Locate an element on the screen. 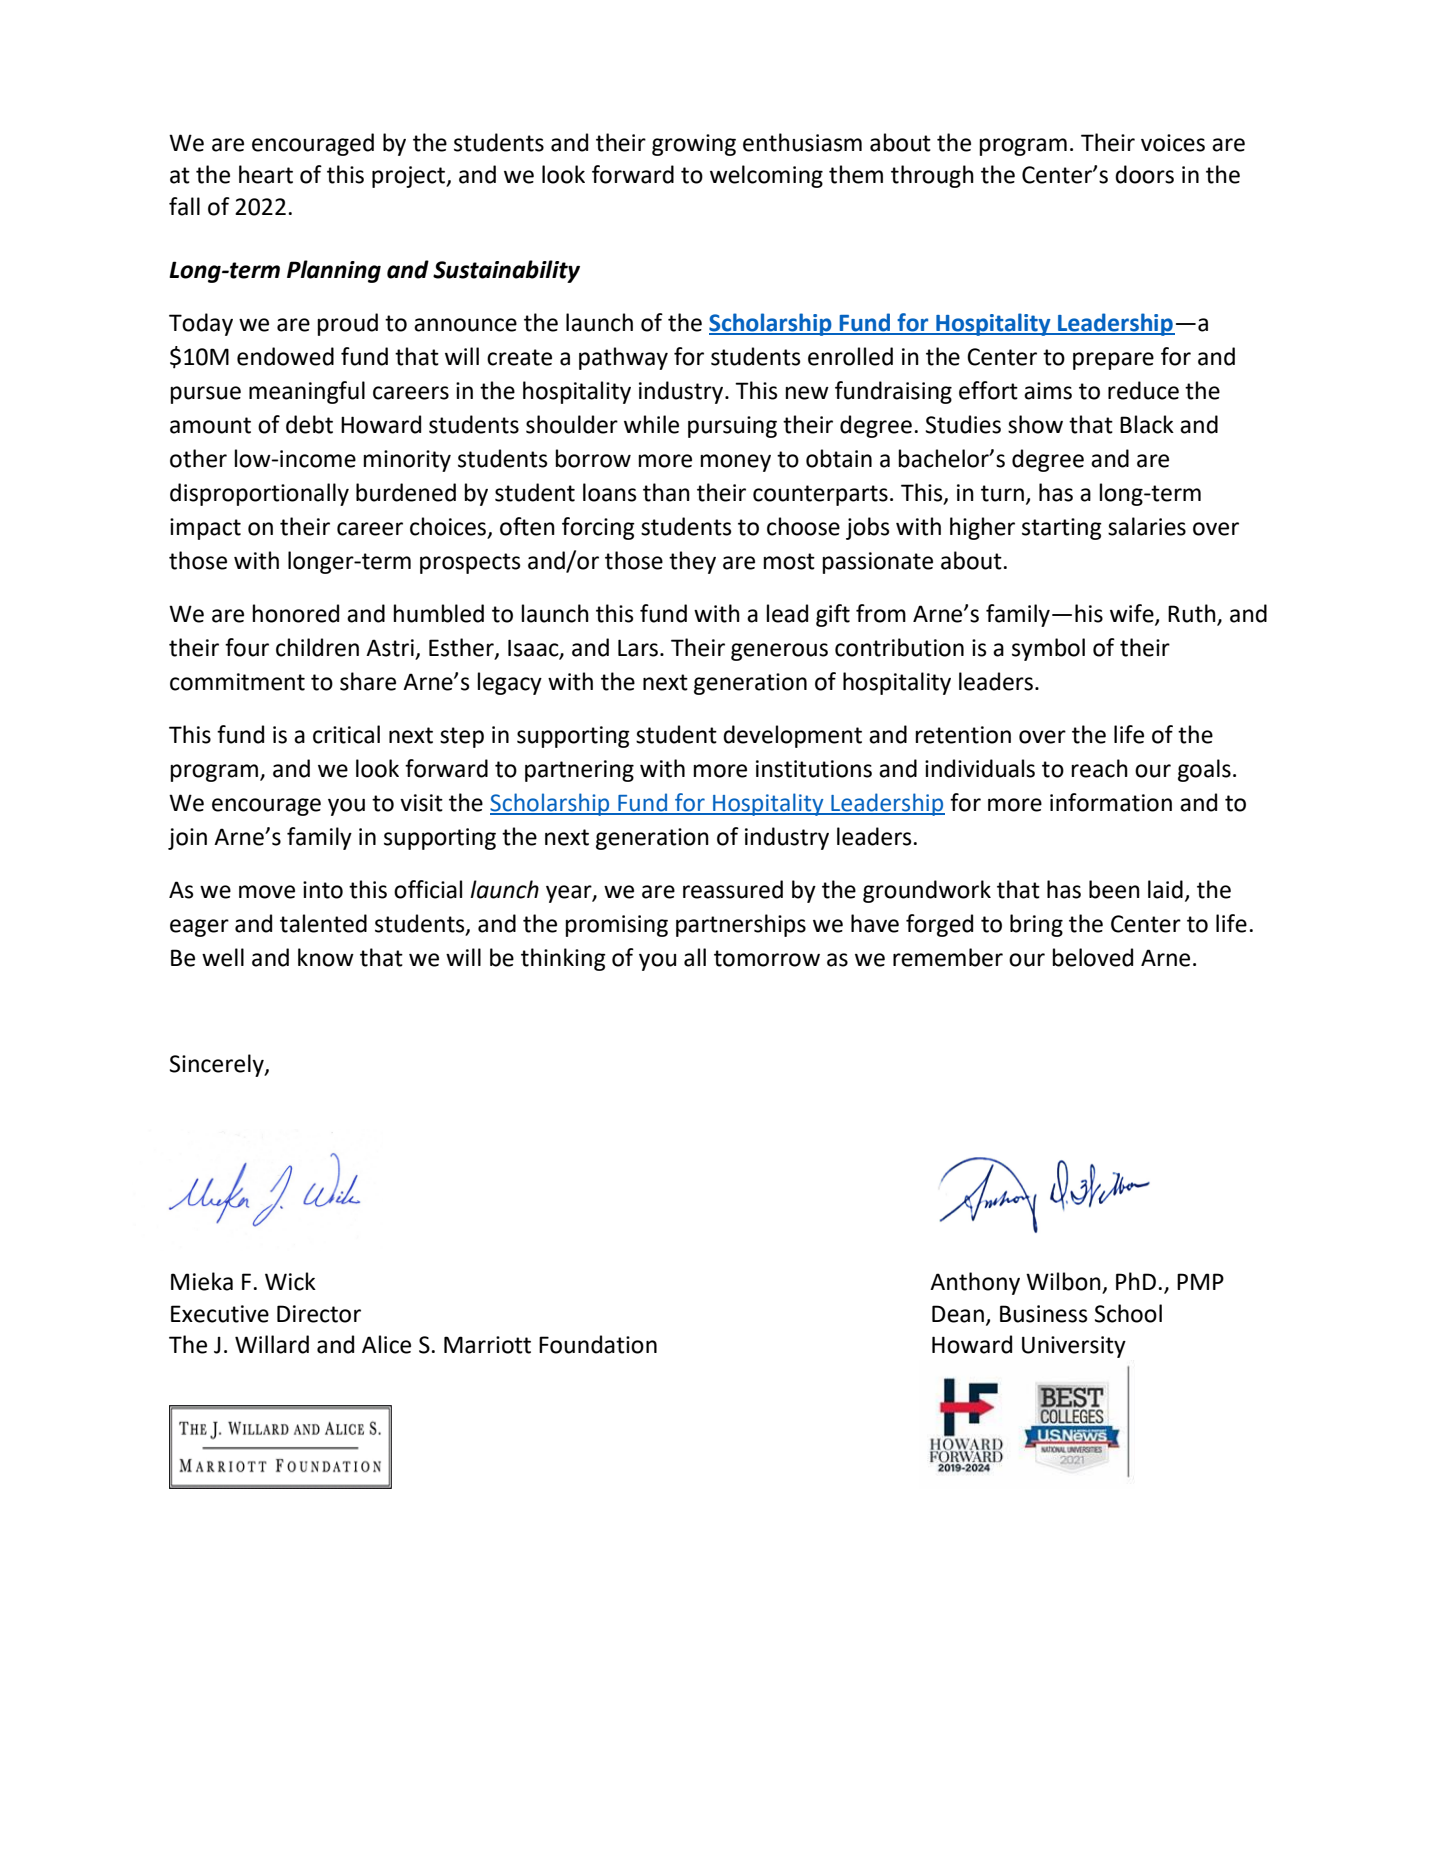 The width and height of the screenshot is (1438, 1861). generous is located at coordinates (779, 652).
